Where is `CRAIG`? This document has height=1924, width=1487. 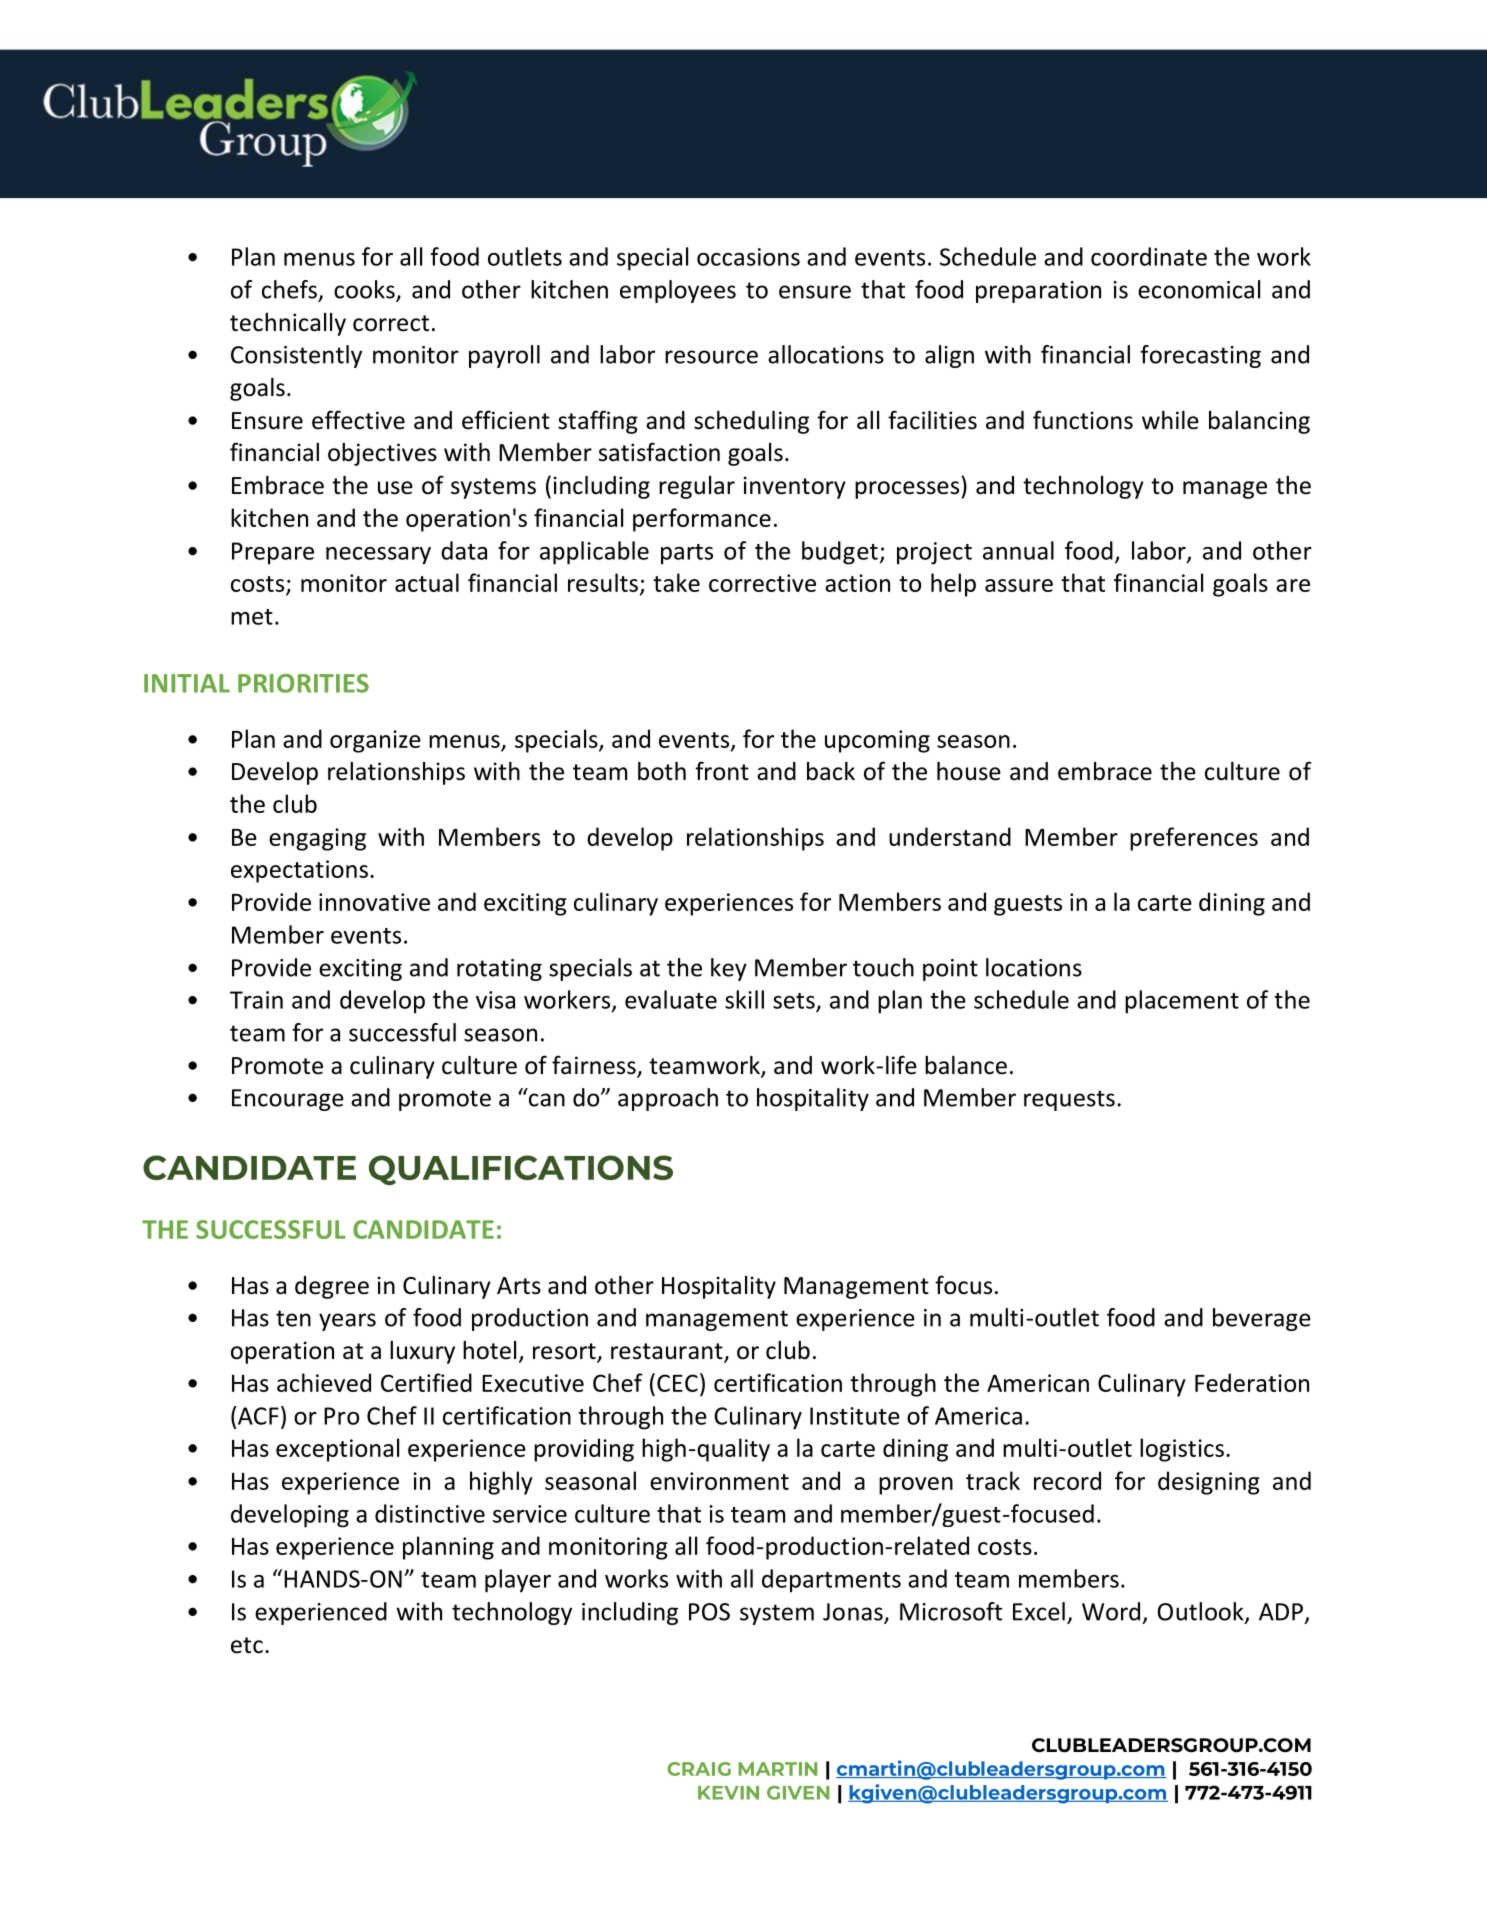
CRAIG is located at coordinates (699, 1769).
